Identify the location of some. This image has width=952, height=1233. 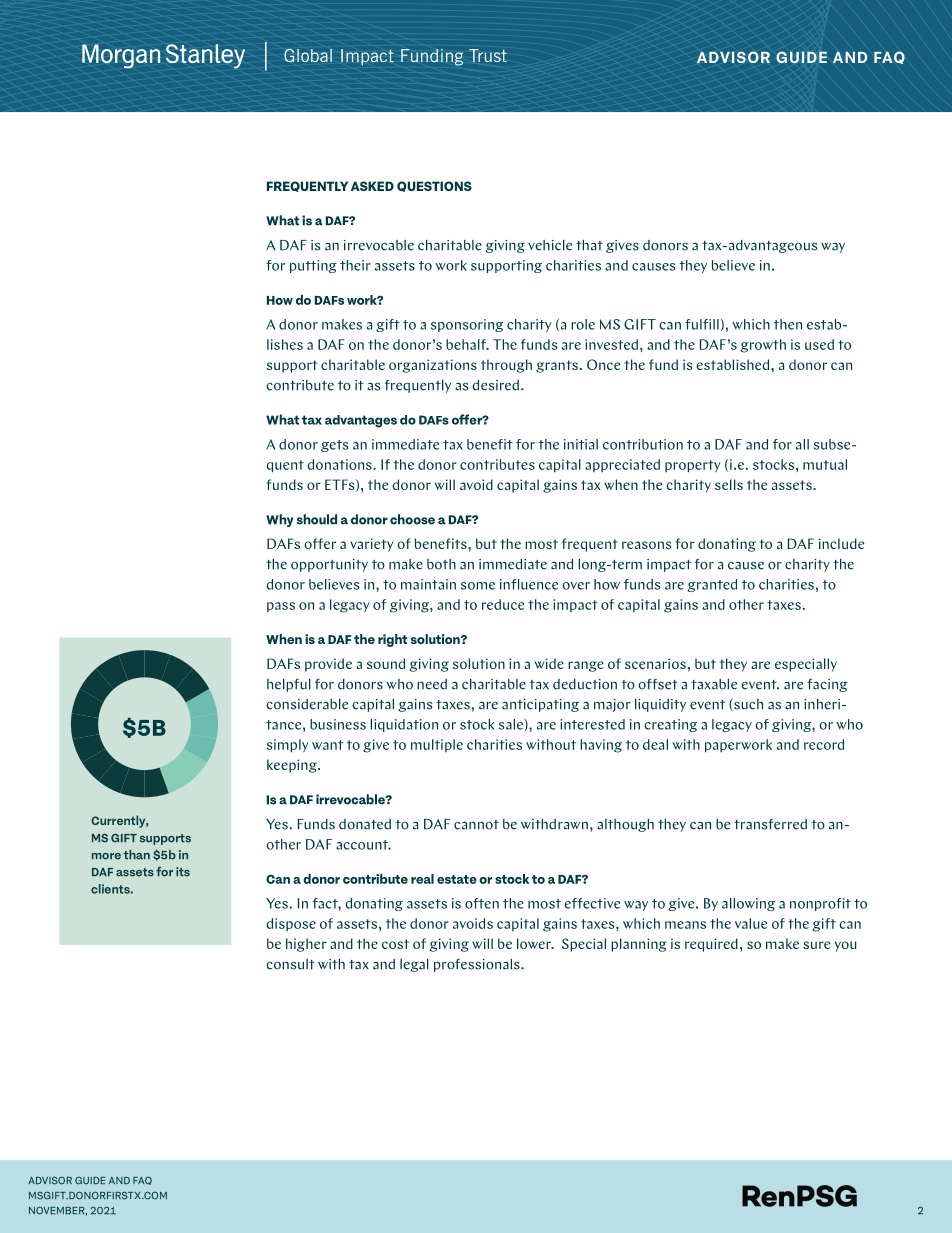
(478, 586).
